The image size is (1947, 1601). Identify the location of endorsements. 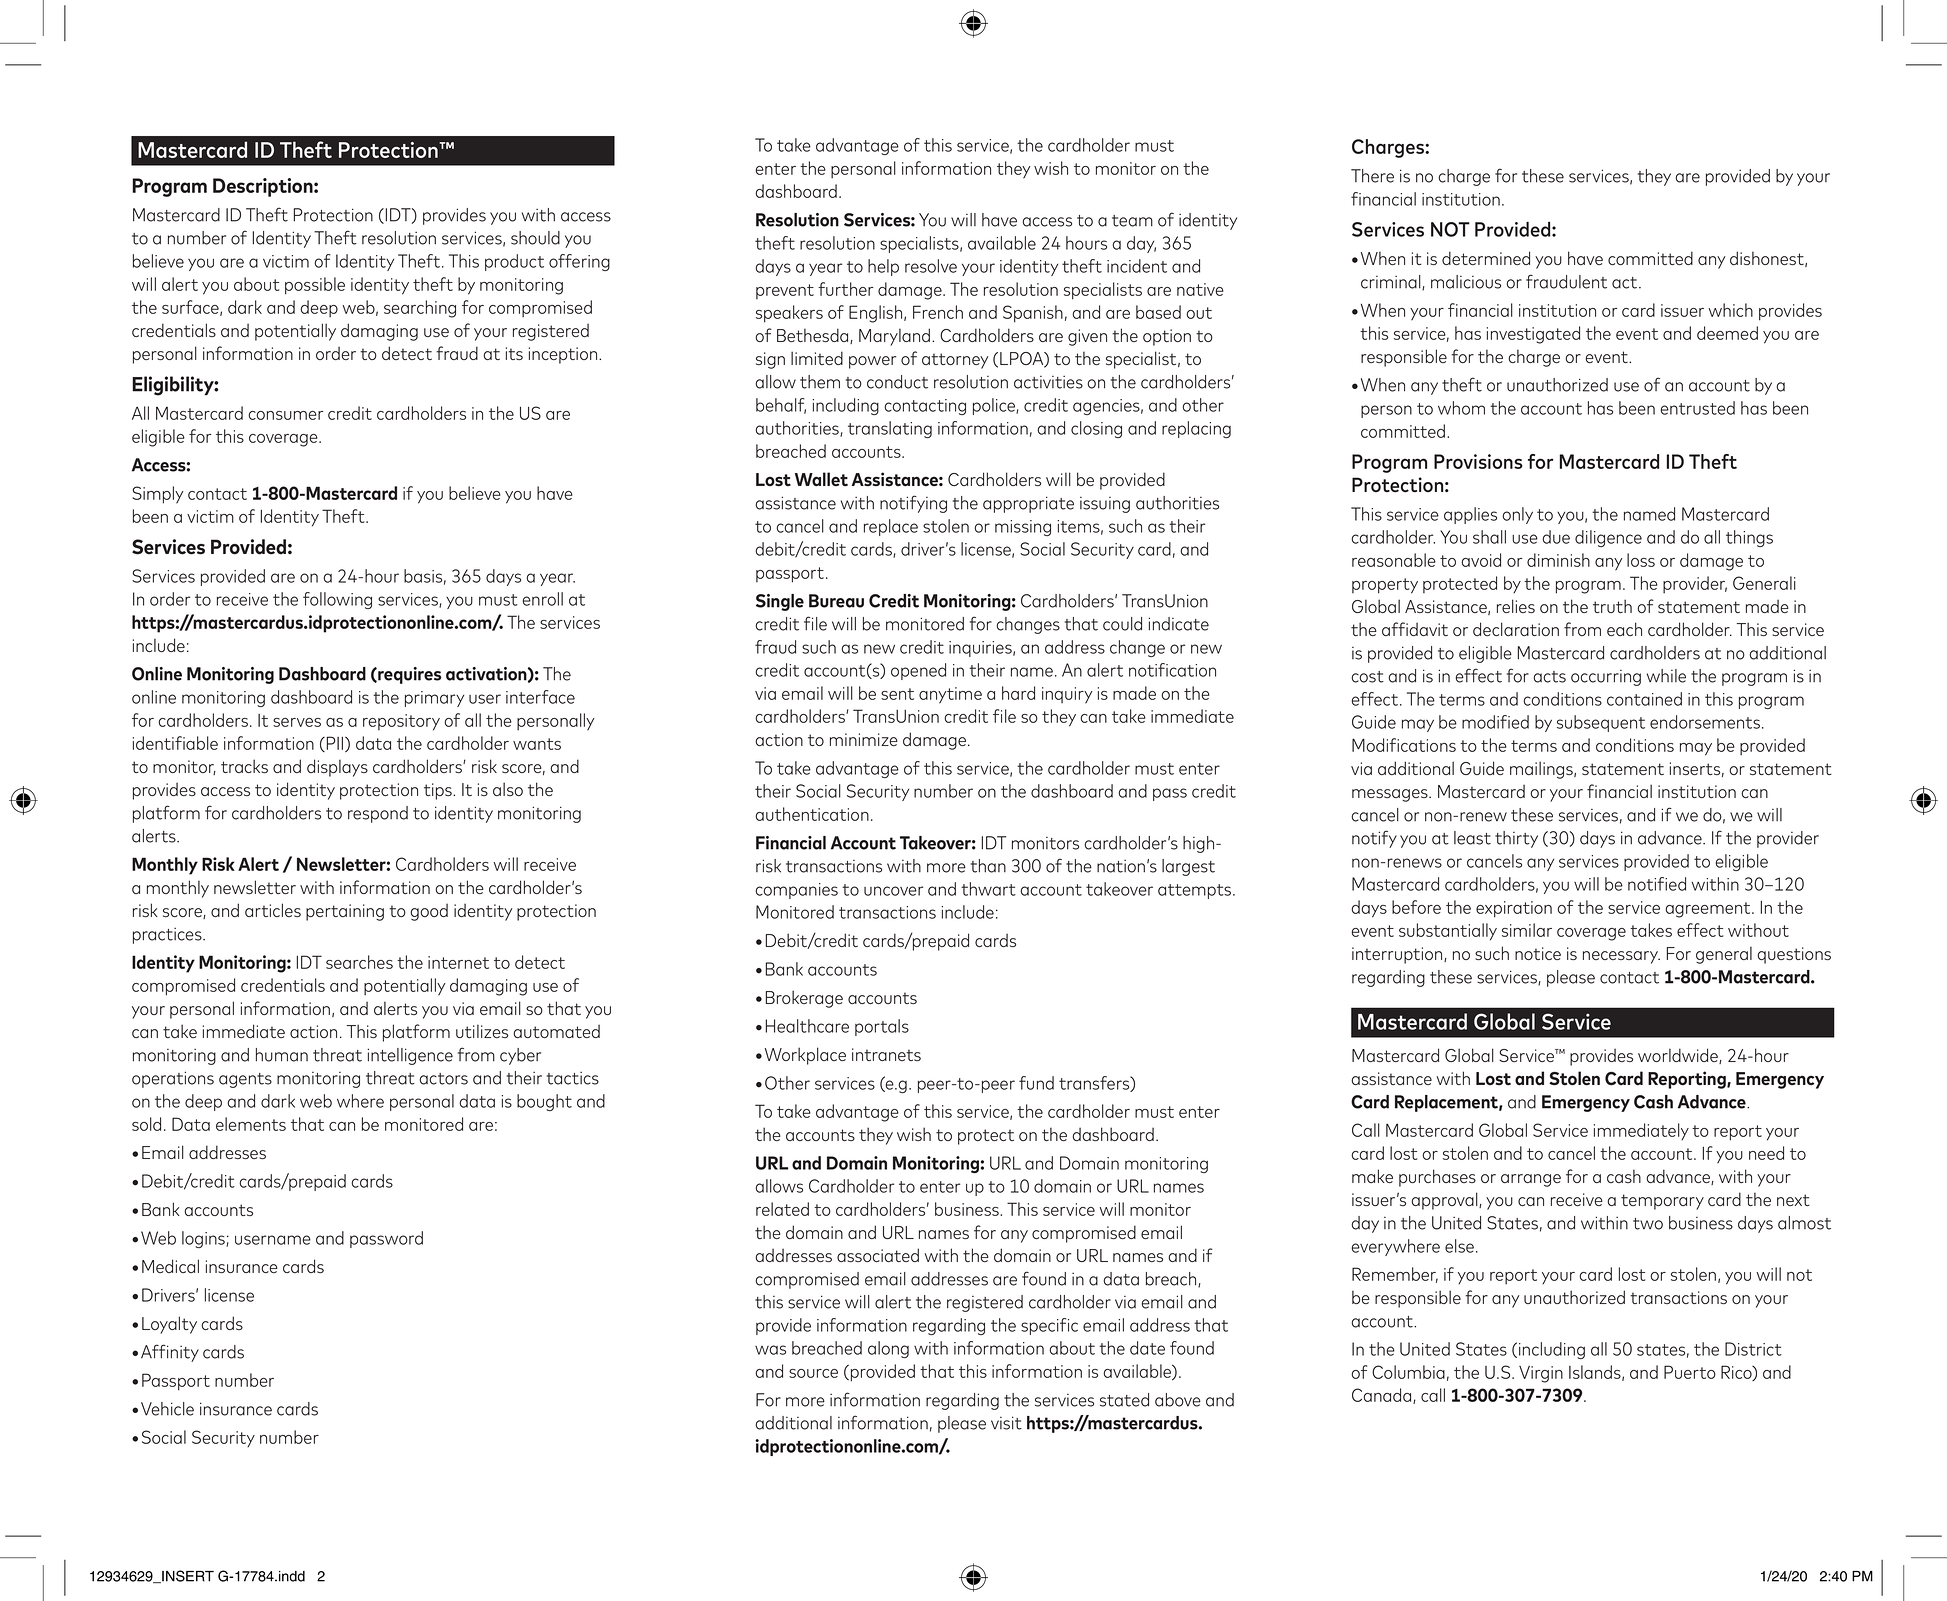
(1705, 722).
